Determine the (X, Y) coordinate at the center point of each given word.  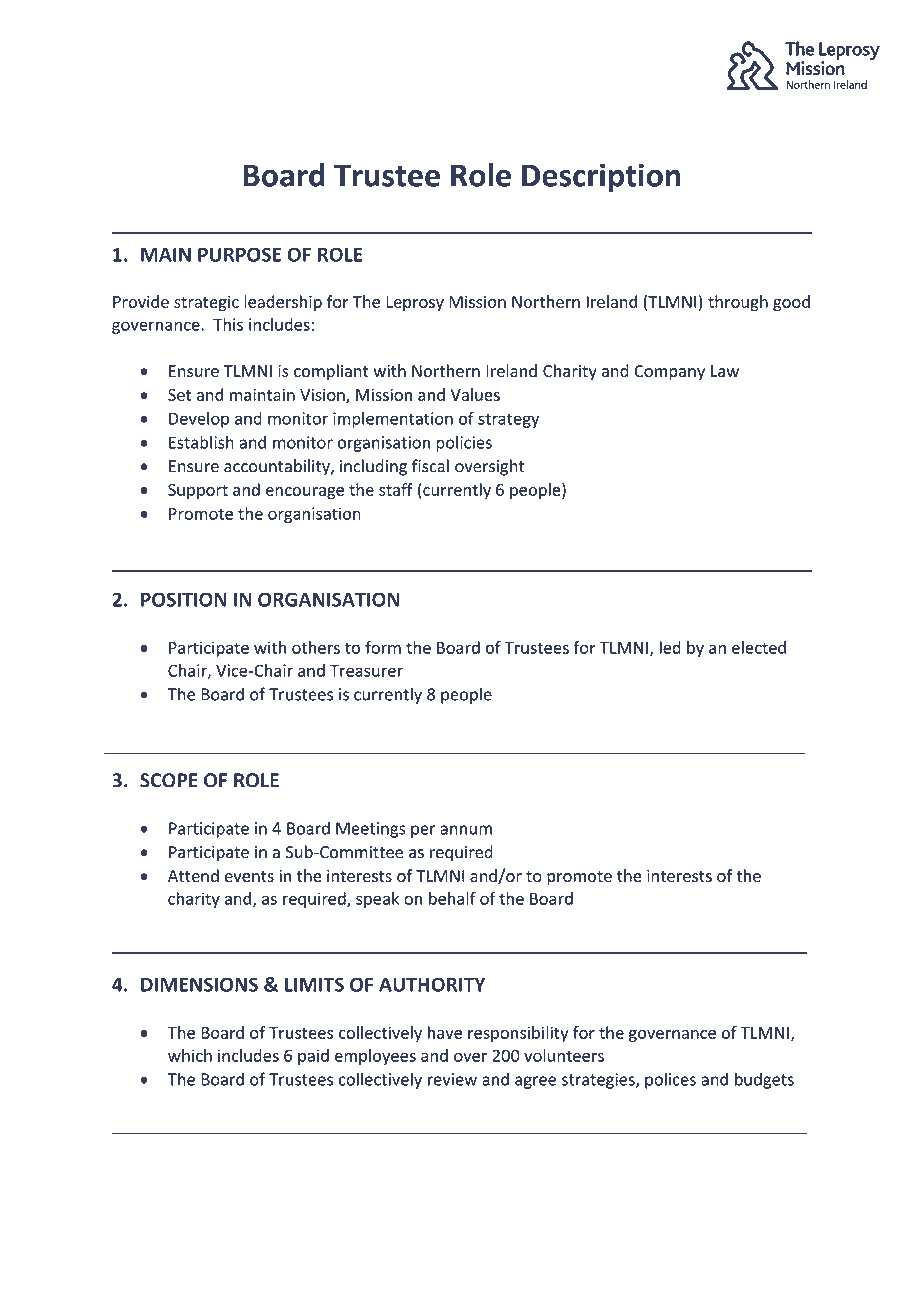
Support (198, 491)
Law (725, 371)
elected (759, 647)
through (738, 303)
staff (396, 489)
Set (179, 395)
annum (466, 830)
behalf (452, 898)
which (190, 1055)
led (670, 647)
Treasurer (366, 671)
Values (475, 394)
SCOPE (169, 780)
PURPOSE (239, 254)
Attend (193, 875)
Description (601, 178)
